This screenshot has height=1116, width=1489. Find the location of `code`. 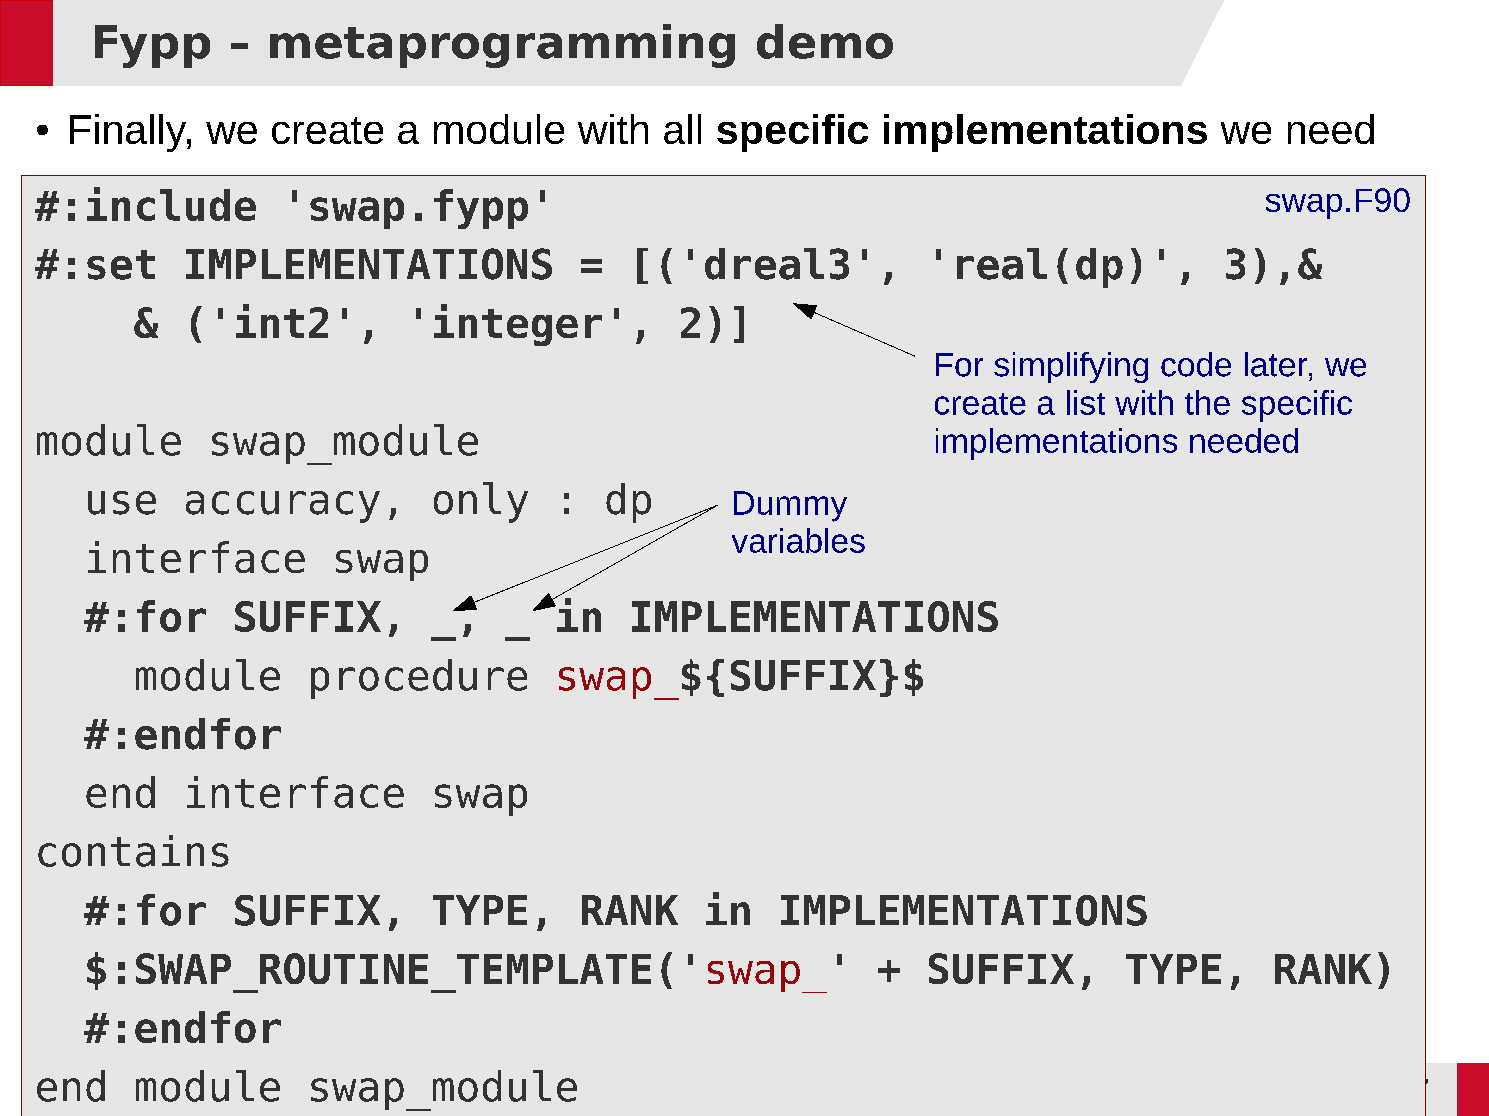

code is located at coordinates (1196, 364).
